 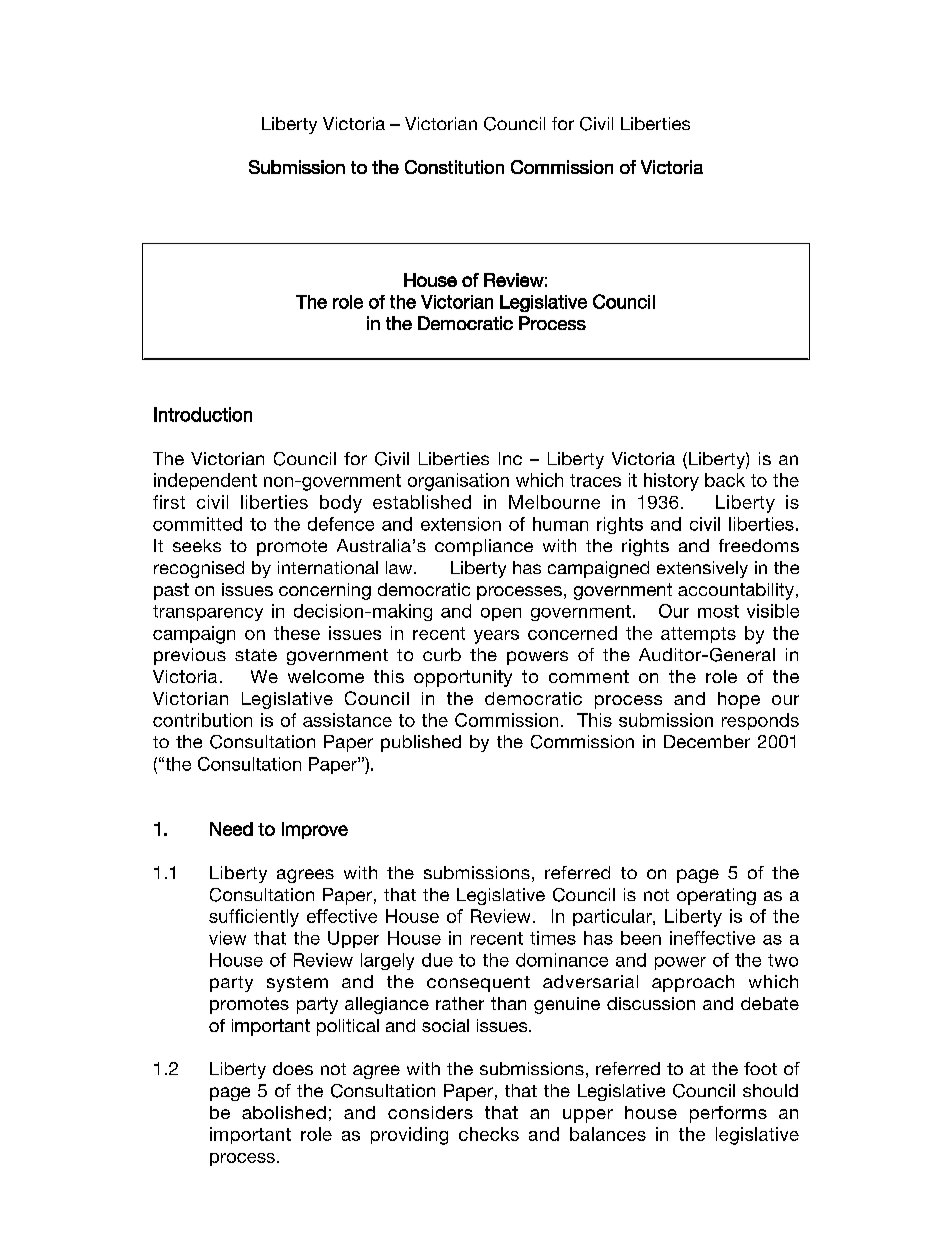 I want to click on checks, so click(x=489, y=1134).
